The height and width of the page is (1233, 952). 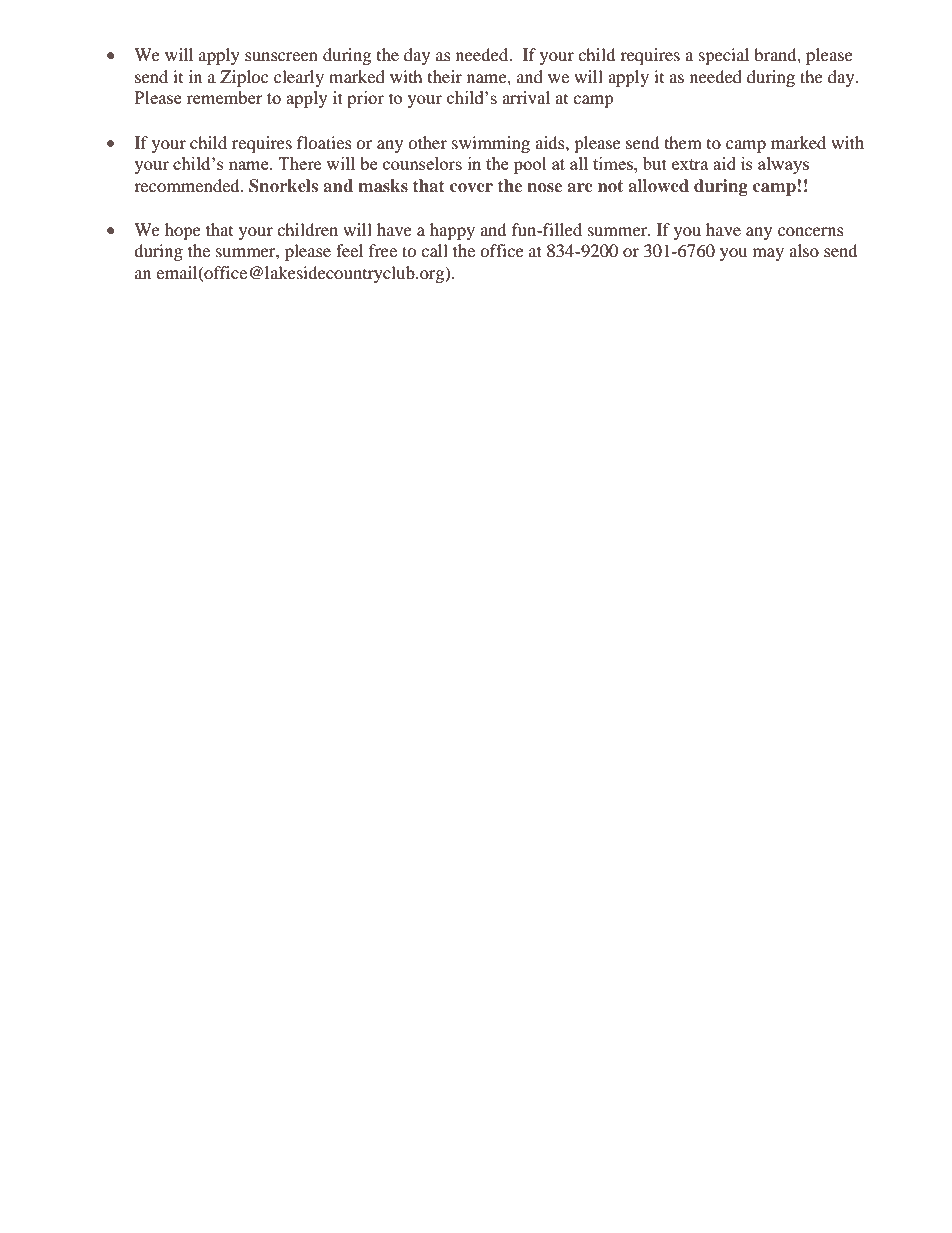 What do you see at coordinates (349, 250) in the page?
I see `feel` at bounding box center [349, 250].
